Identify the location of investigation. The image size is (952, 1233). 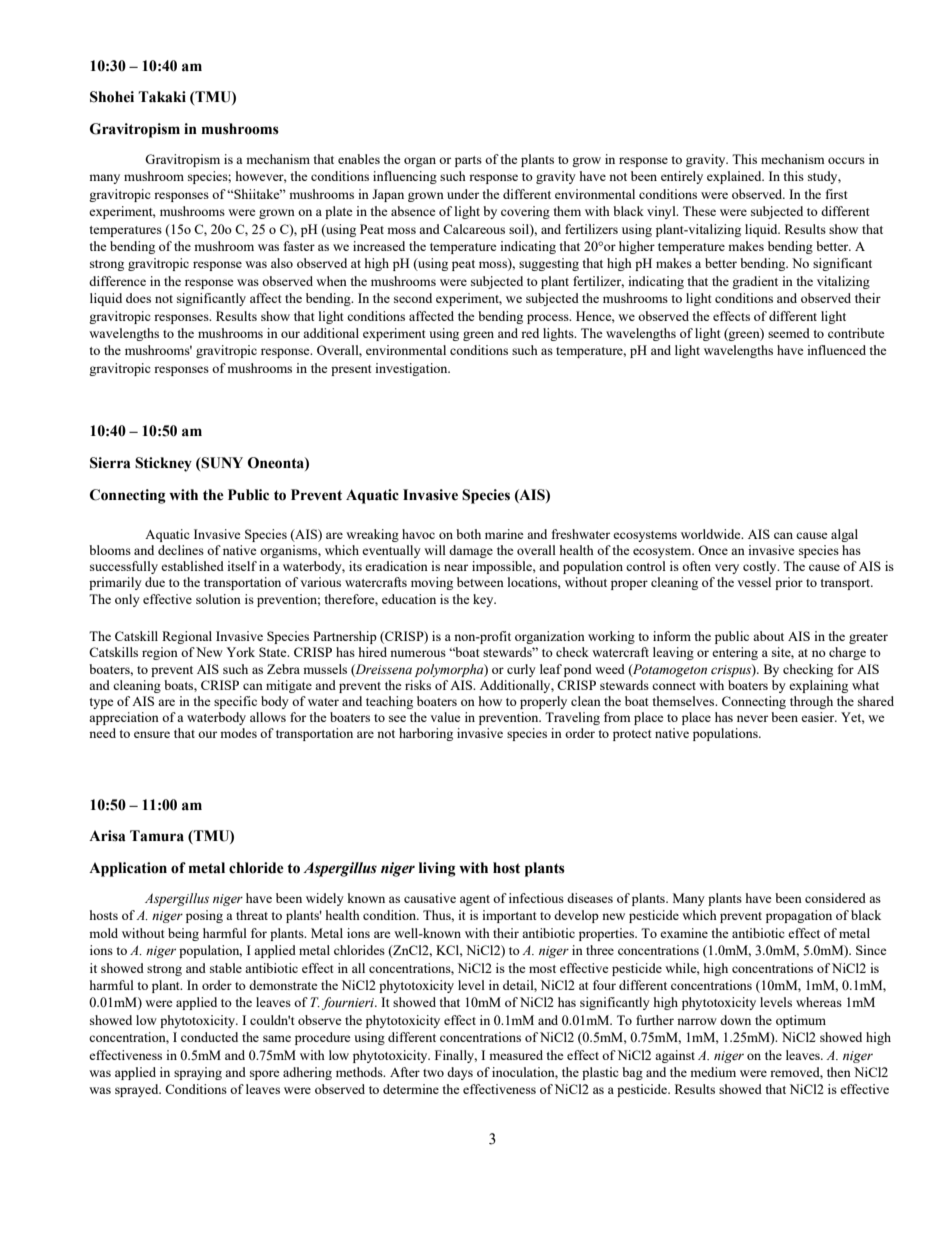
(412, 369).
